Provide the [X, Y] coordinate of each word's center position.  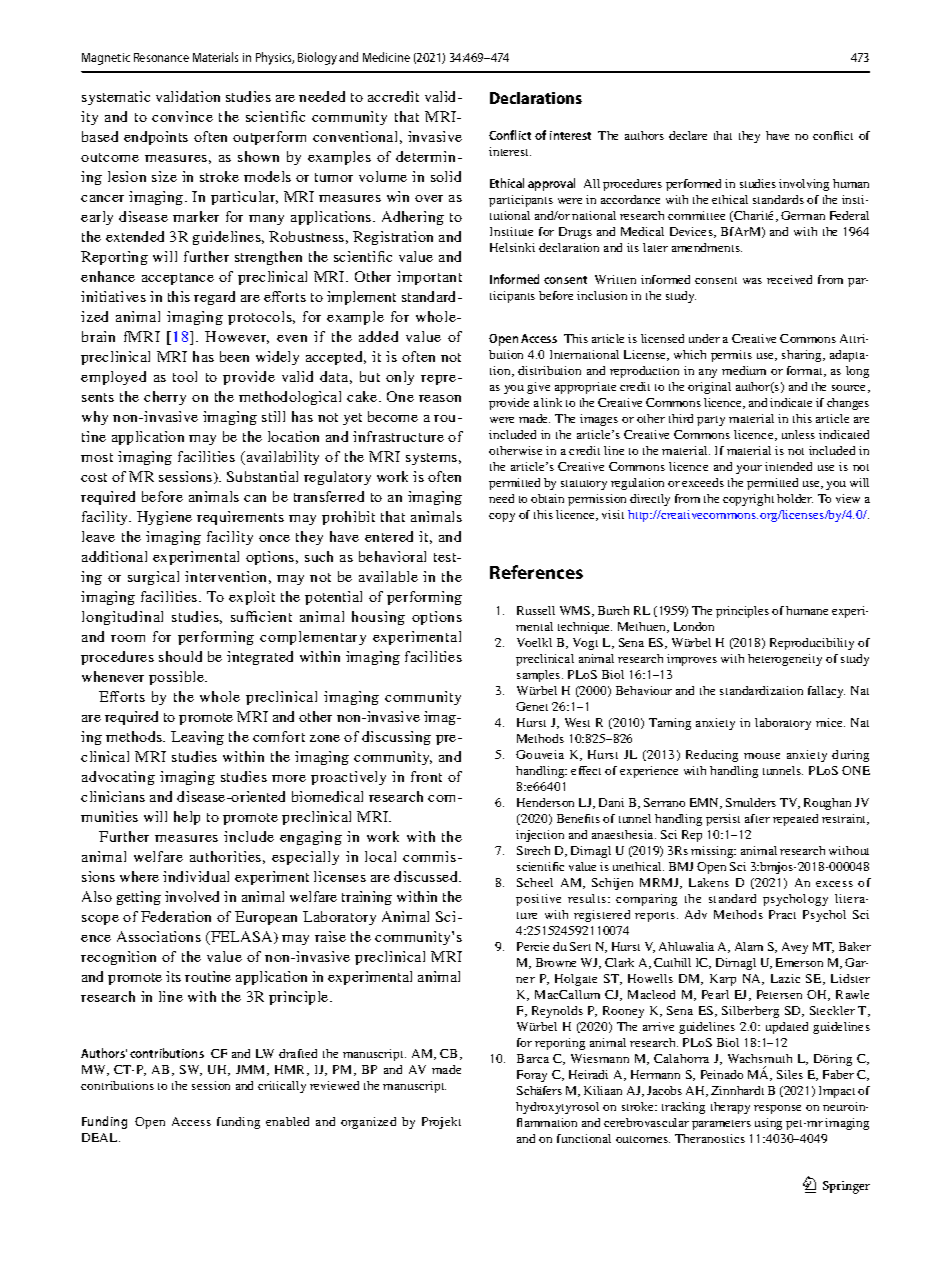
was [752, 281]
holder [795, 498]
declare [688, 135]
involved [192, 896]
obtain [547, 498]
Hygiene [164, 518]
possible [177, 678]
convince [182, 116]
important [429, 278]
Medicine [386, 57]
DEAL [101, 1137]
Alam [749, 946]
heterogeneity [785, 660]
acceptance [178, 279]
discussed [427, 876]
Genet [532, 706]
